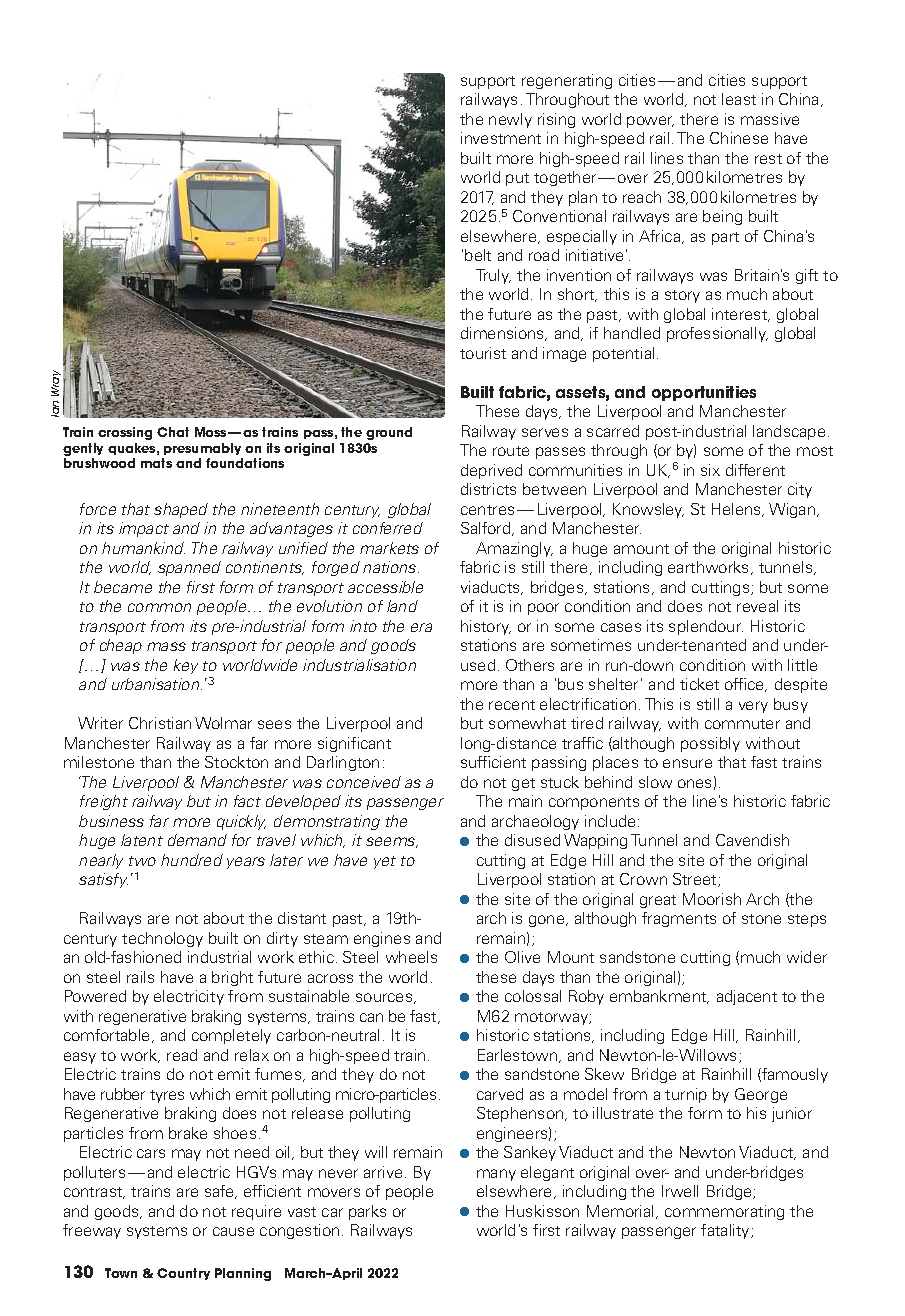  Describe the element at coordinates (392, 842) in the screenshot. I see `seems` at that location.
